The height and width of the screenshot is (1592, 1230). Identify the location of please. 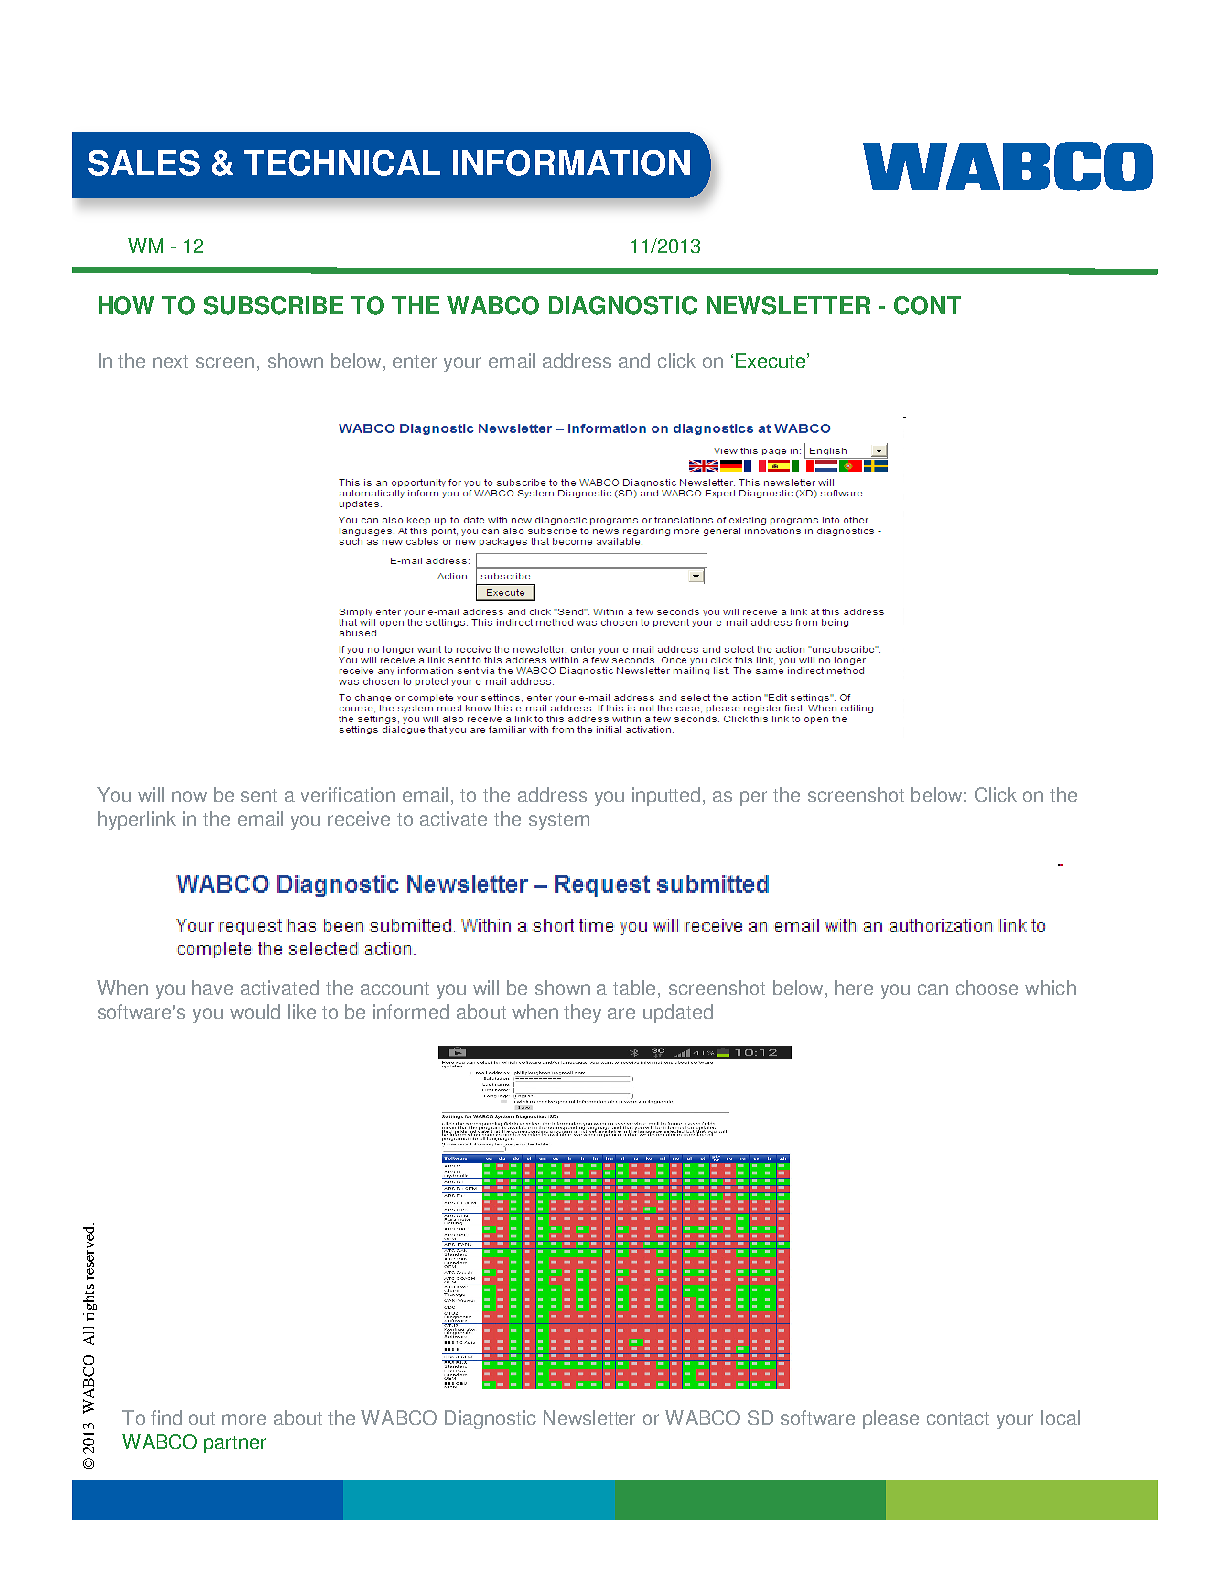
(891, 1419).
